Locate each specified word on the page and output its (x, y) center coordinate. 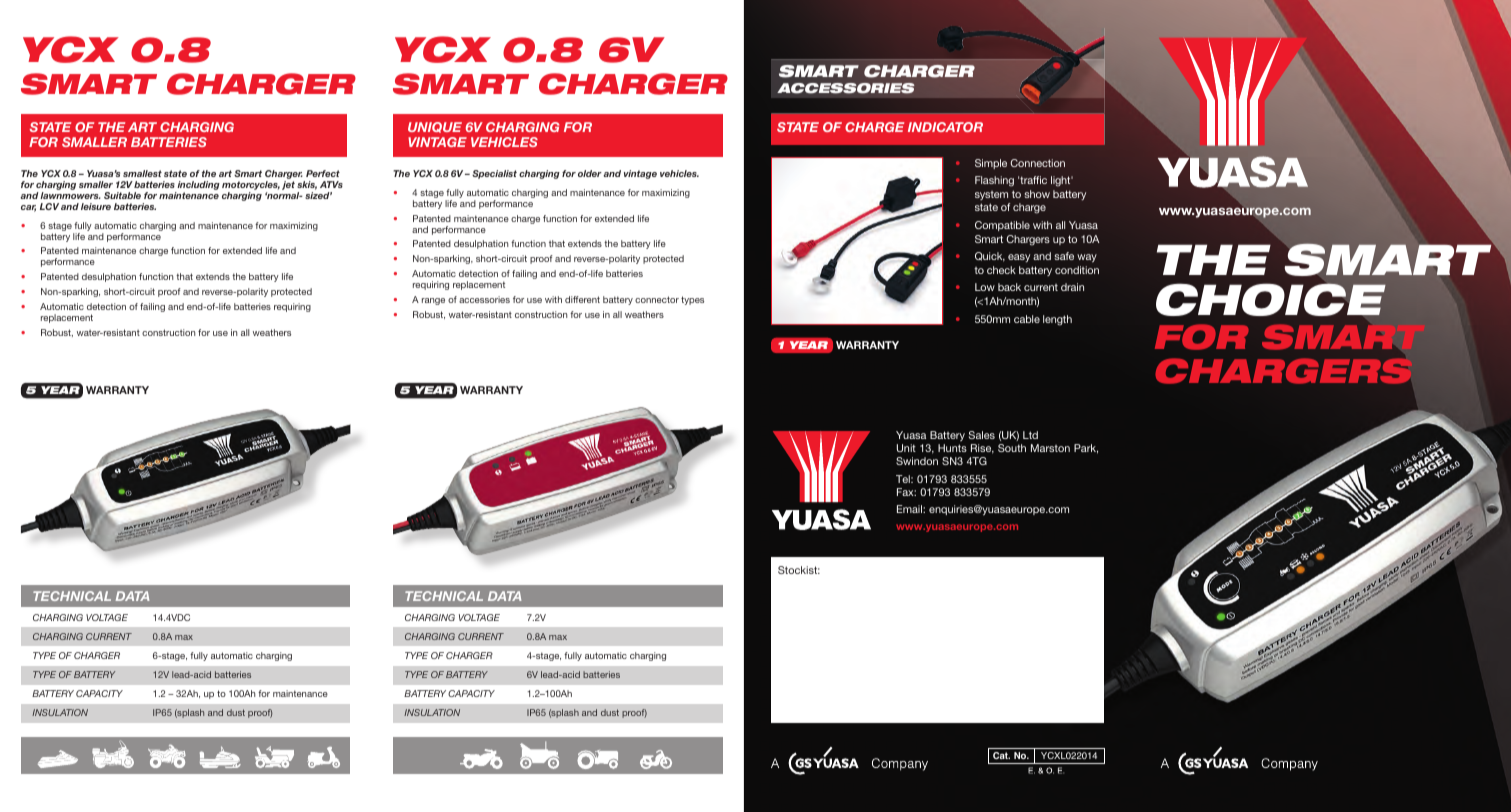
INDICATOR (945, 127)
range (433, 301)
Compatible (1002, 226)
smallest (142, 173)
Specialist (494, 174)
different (582, 299)
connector (657, 299)
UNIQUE (435, 127)
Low (985, 287)
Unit (906, 448)
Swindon (917, 461)
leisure (96, 206)
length (1057, 320)
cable (1027, 319)
